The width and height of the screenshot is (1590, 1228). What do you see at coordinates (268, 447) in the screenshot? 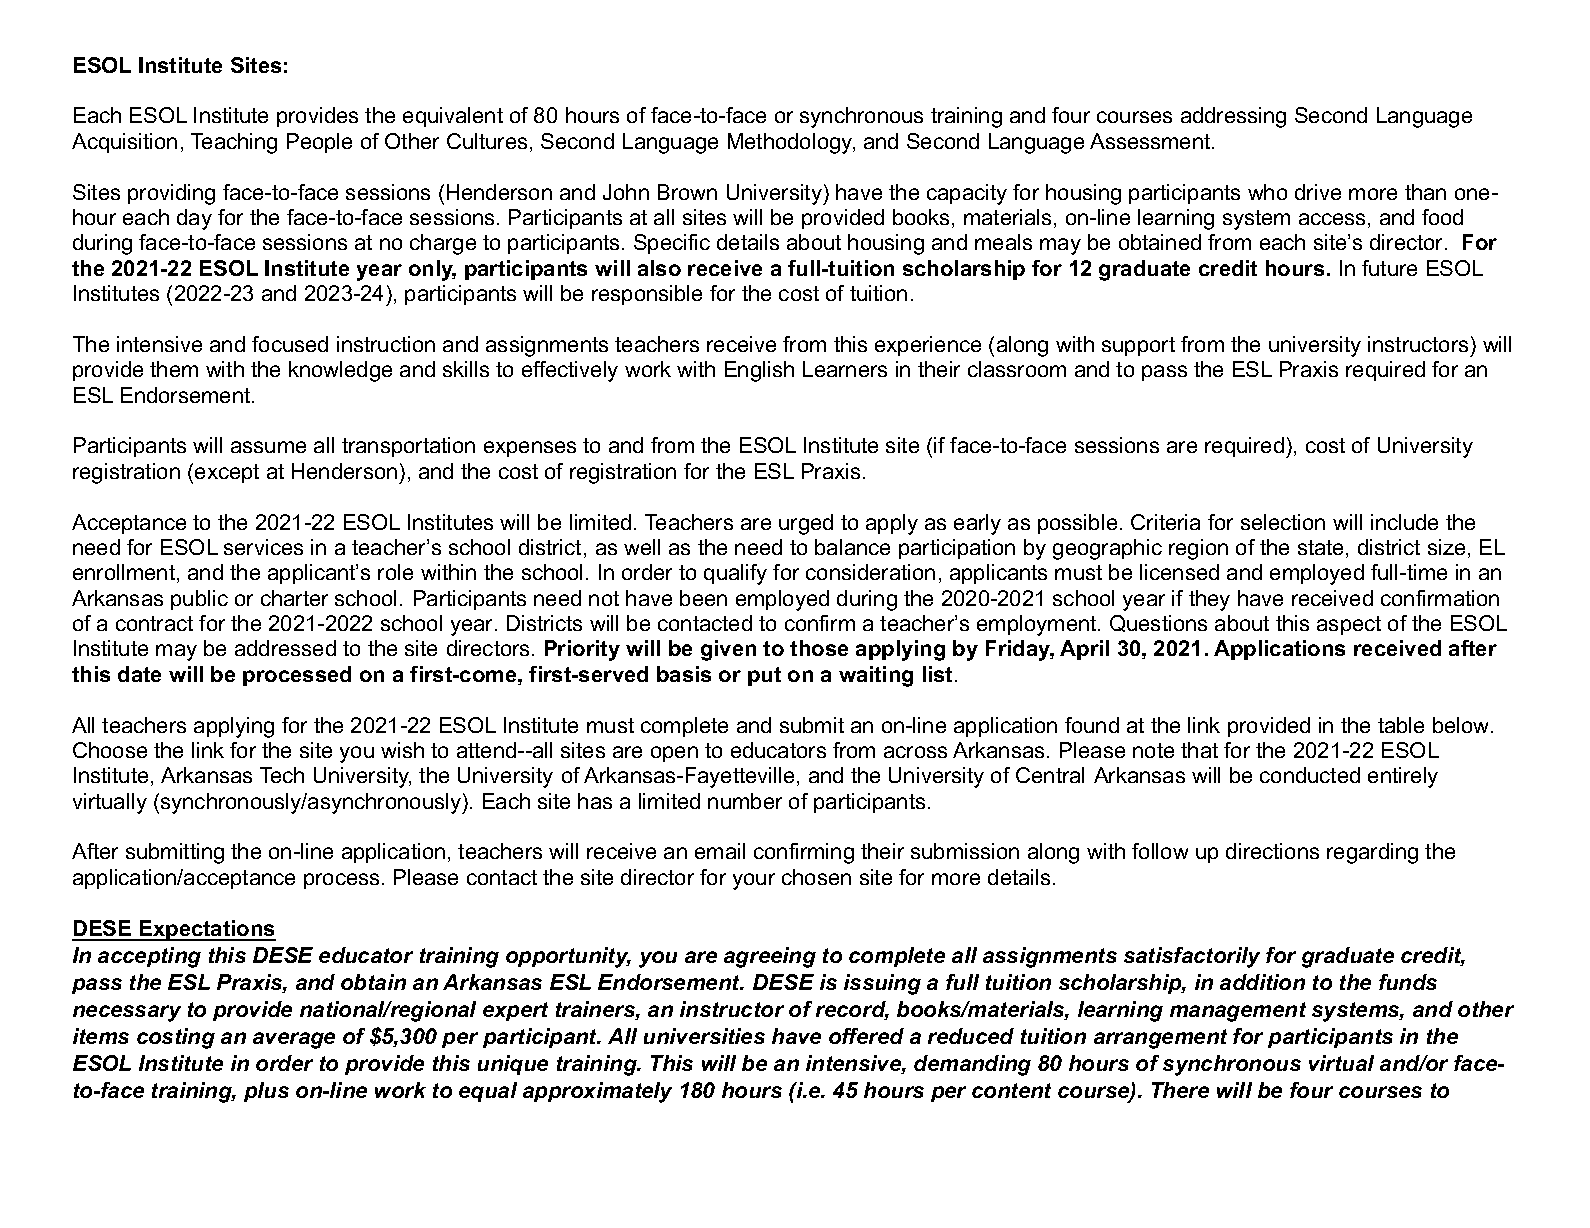
I see `assume` at bounding box center [268, 447].
